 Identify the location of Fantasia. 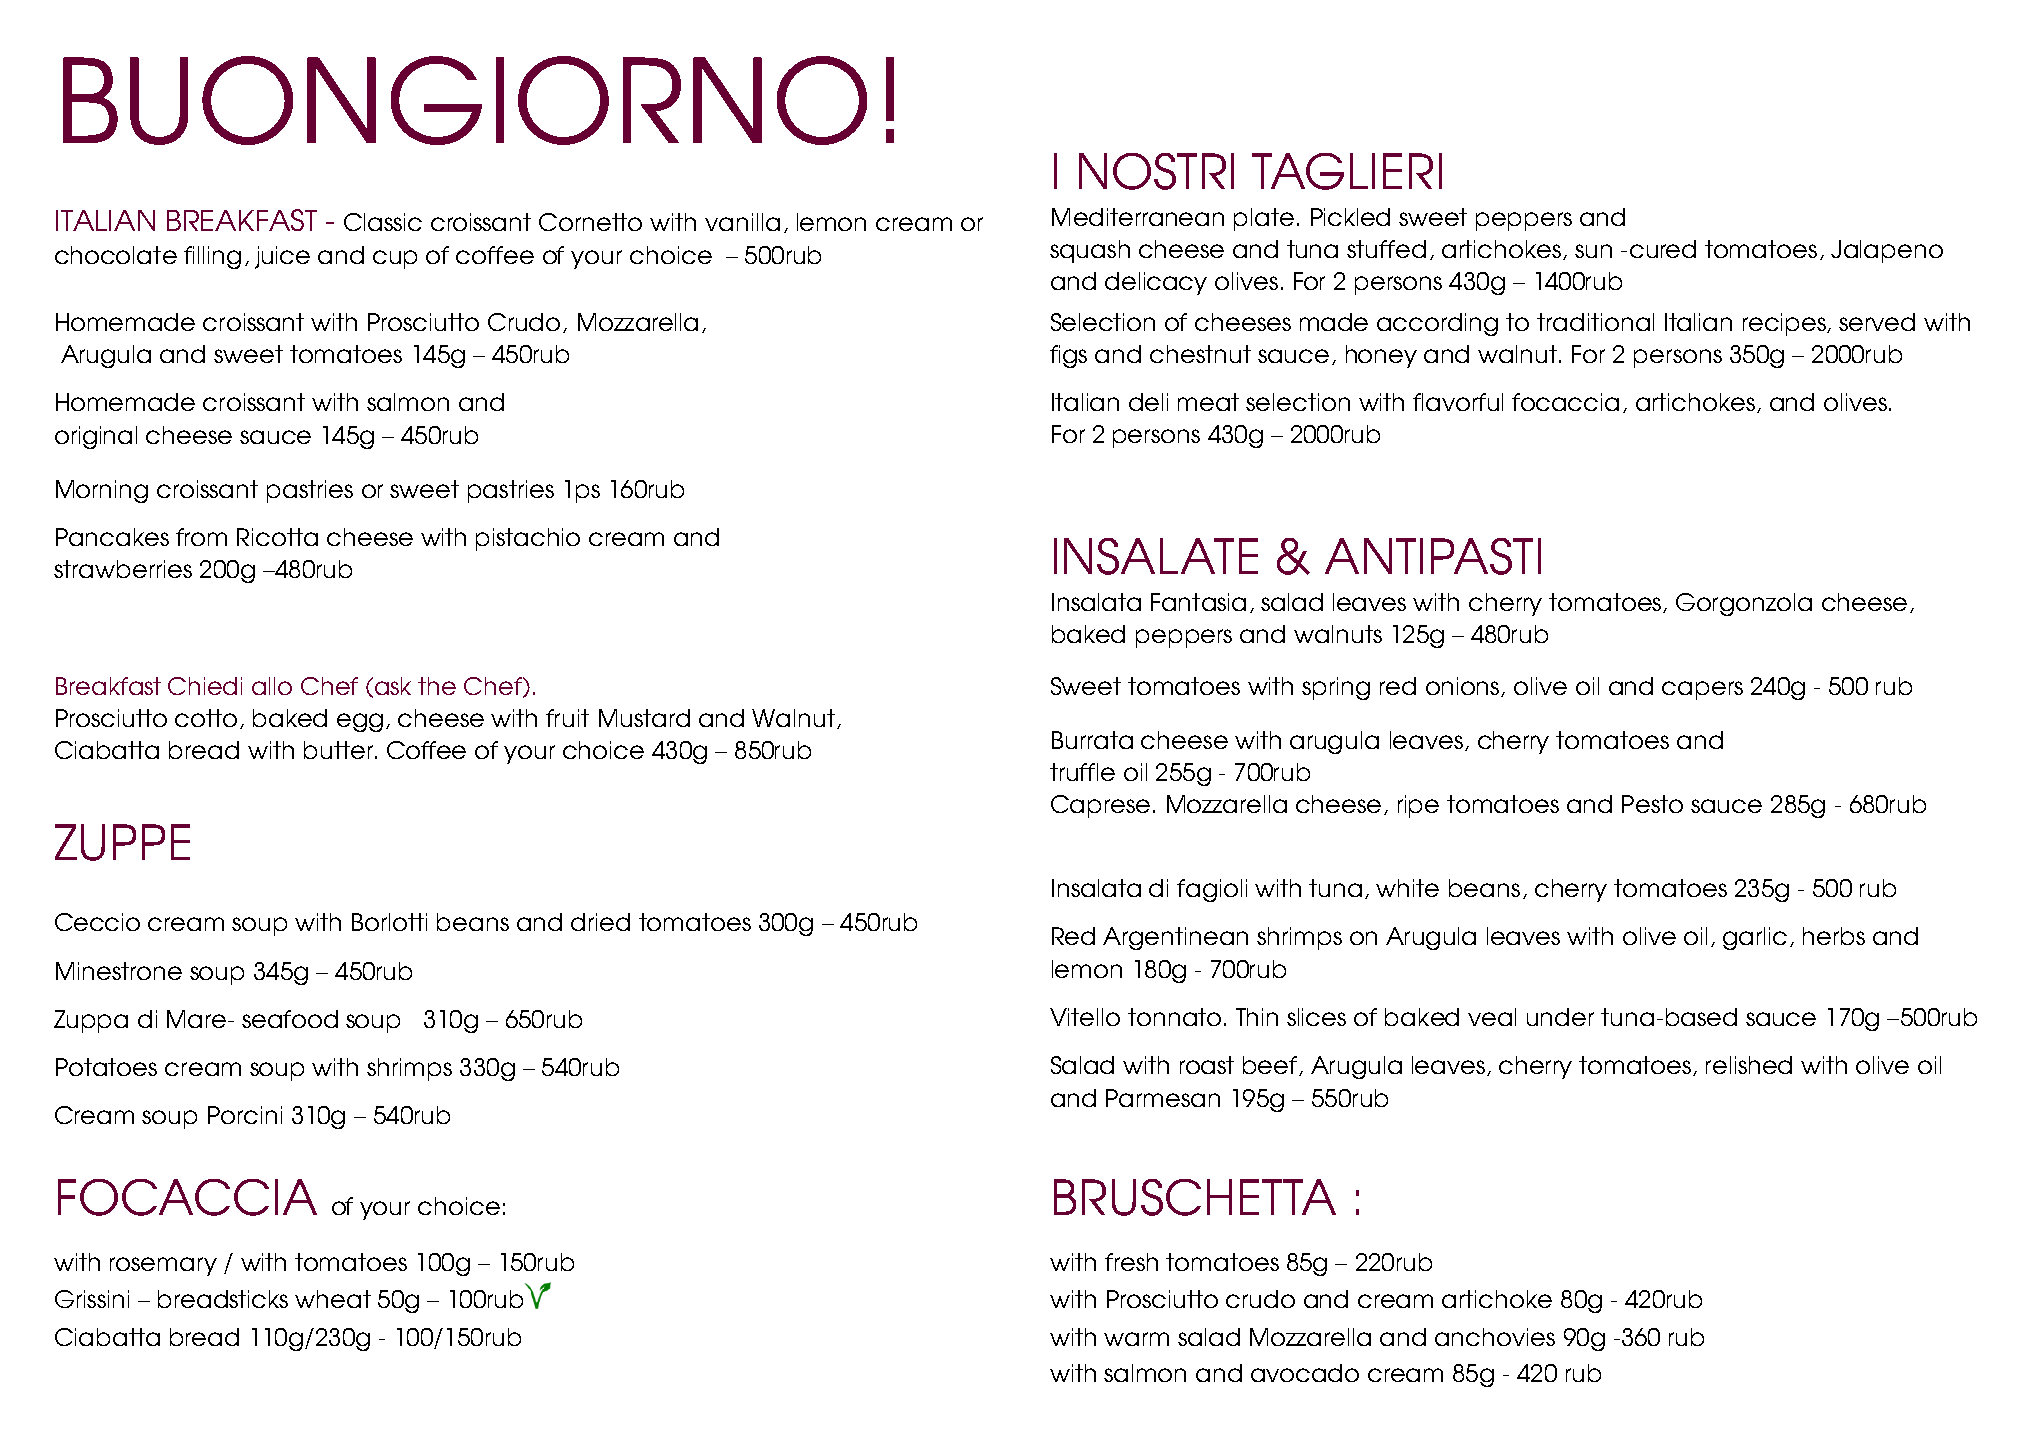
(1198, 602).
